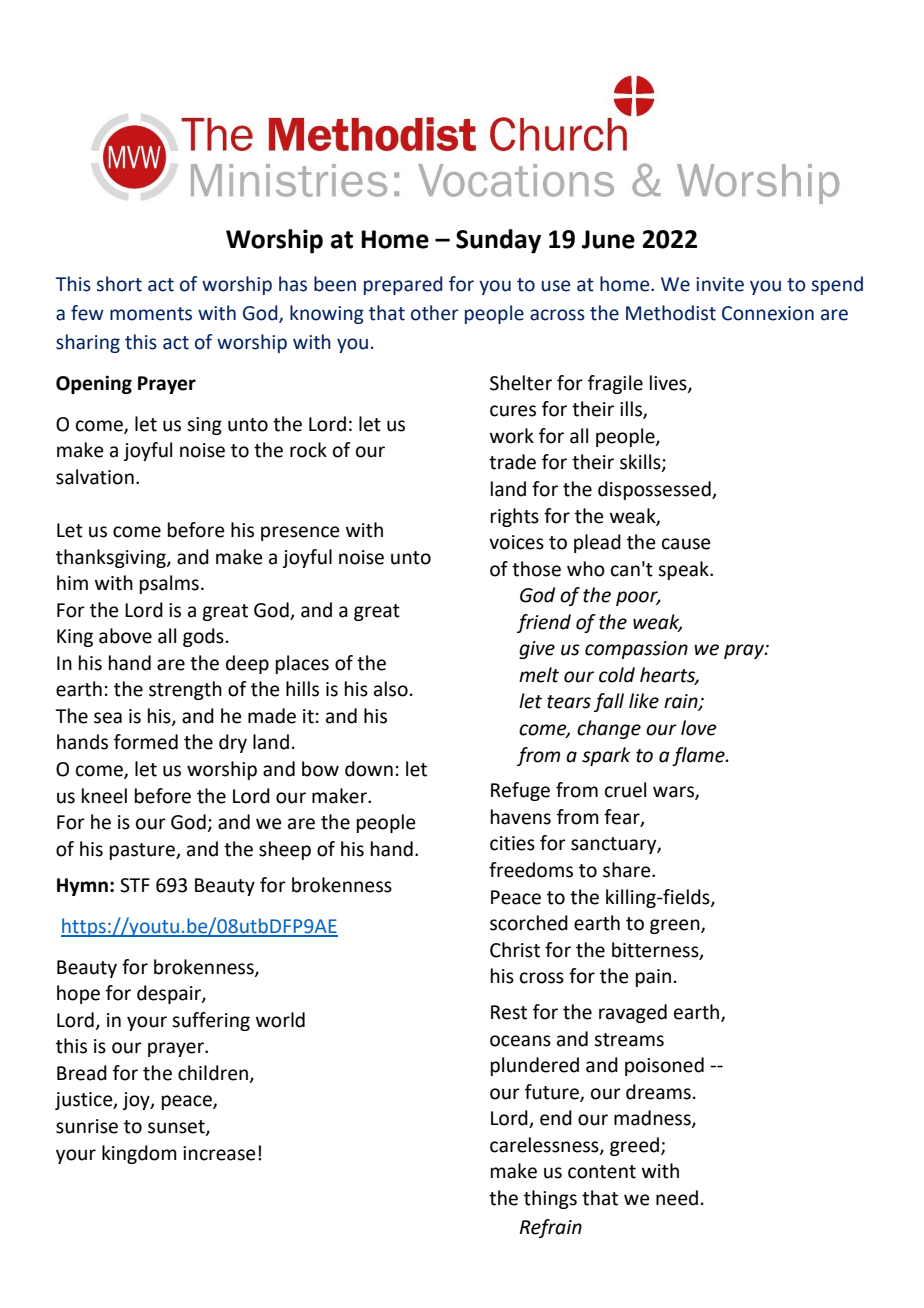 The height and width of the screenshot is (1308, 924). I want to click on invite, so click(720, 284).
